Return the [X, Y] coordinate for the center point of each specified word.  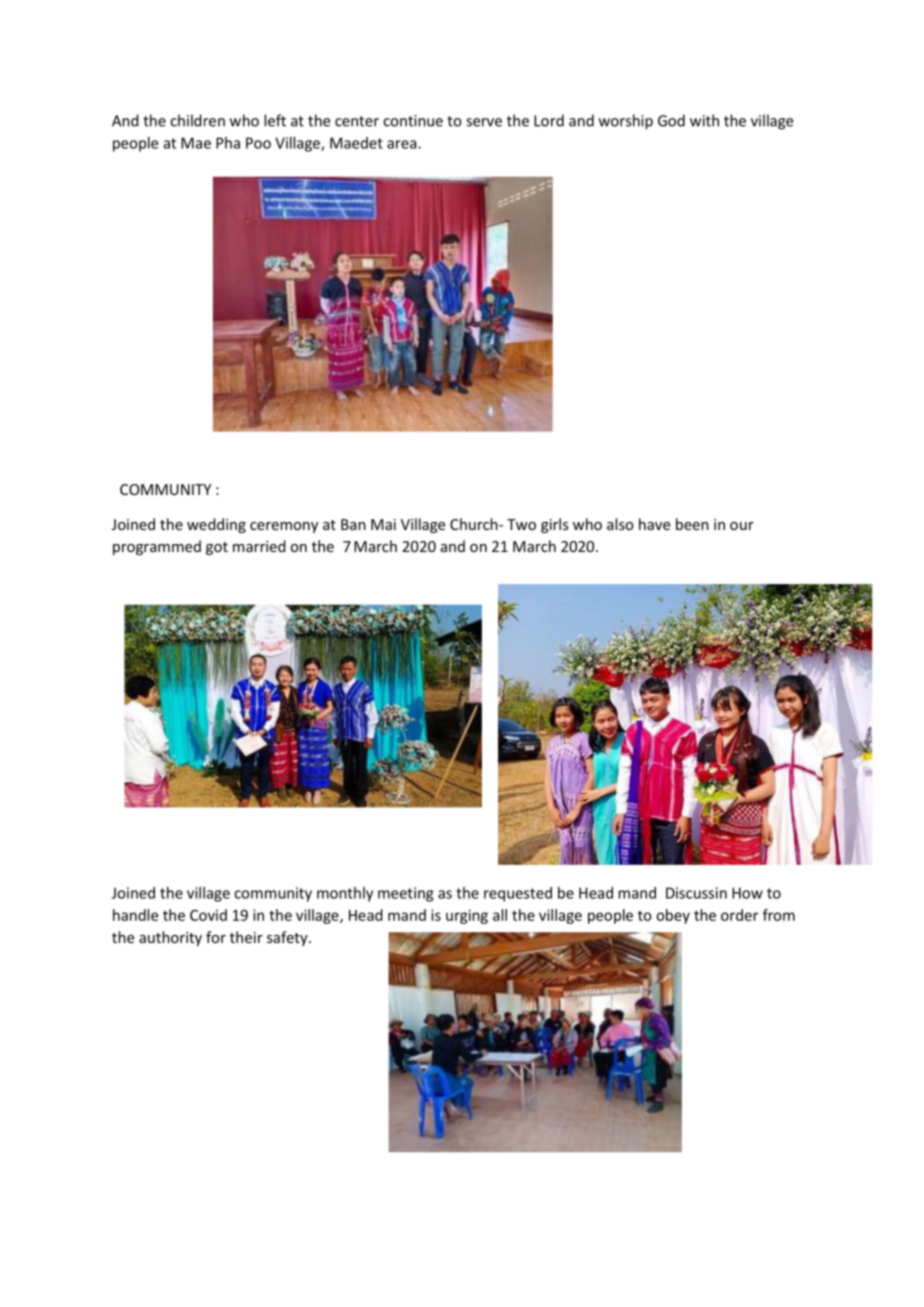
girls [554, 525]
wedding [216, 525]
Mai [383, 524]
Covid [208, 915]
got [217, 548]
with [704, 120]
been [692, 524]
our [742, 526]
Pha [228, 143]
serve [484, 122]
